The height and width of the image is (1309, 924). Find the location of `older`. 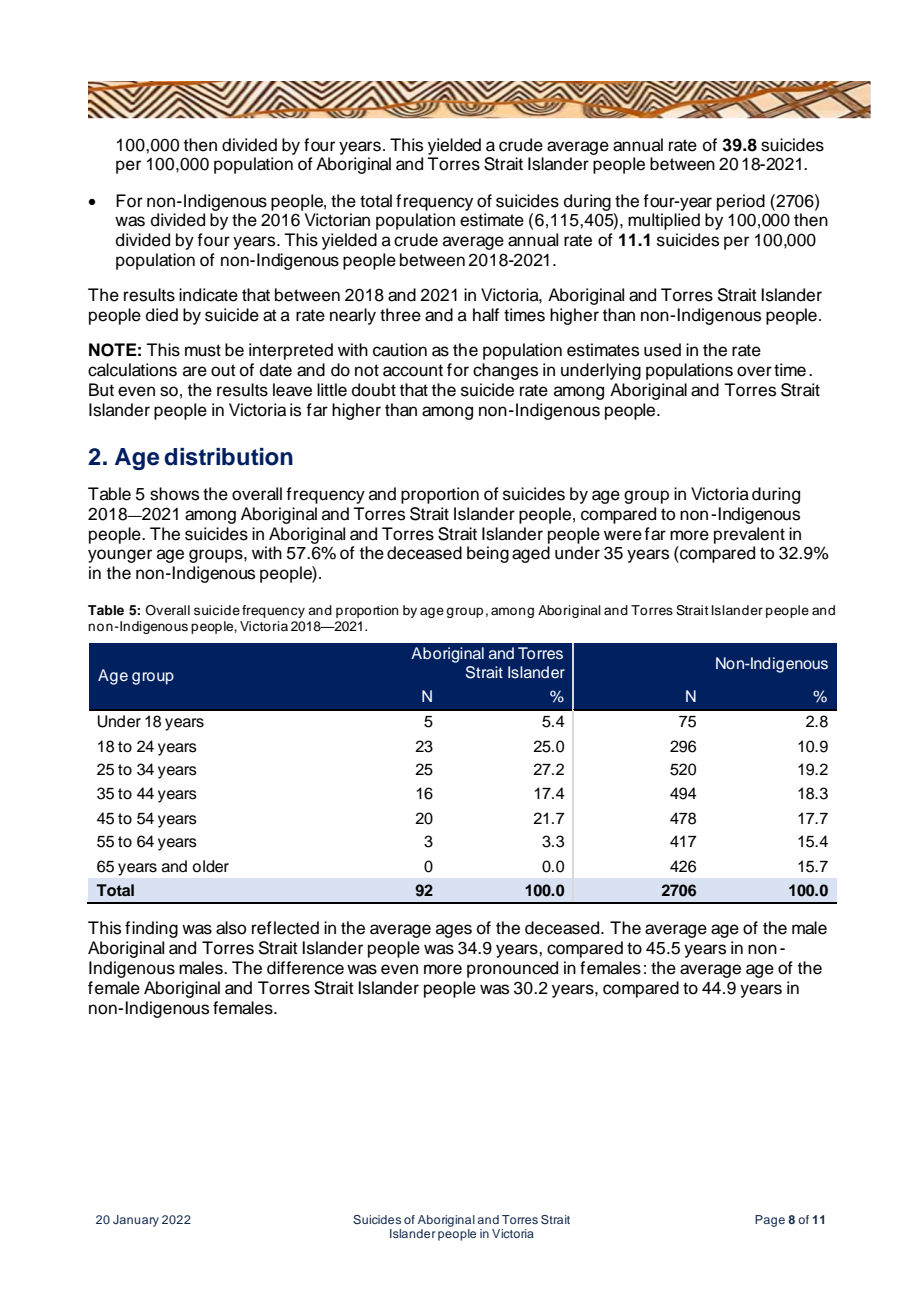

older is located at coordinates (210, 866).
